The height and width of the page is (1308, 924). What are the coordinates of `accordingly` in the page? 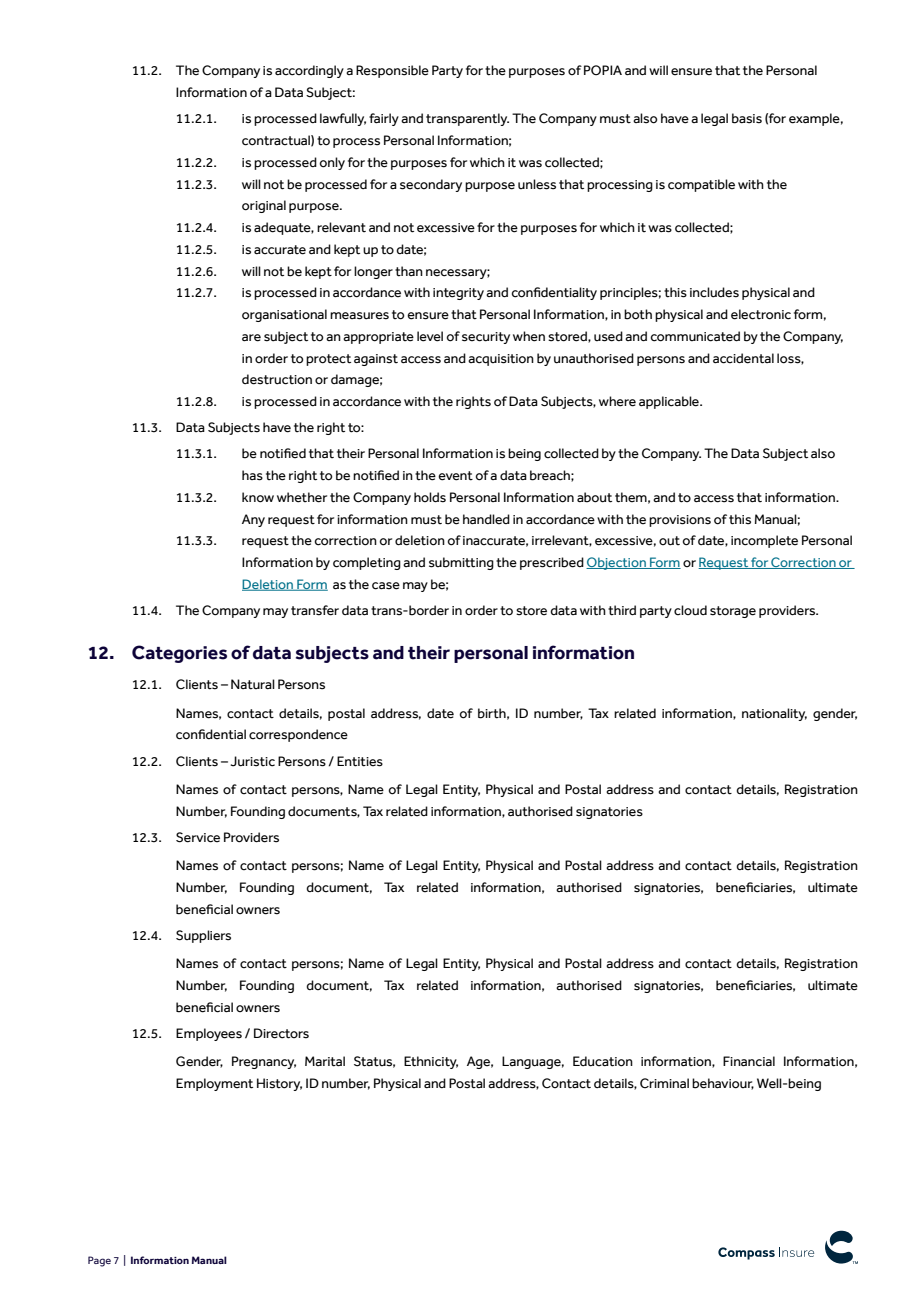 It's located at (309, 71).
